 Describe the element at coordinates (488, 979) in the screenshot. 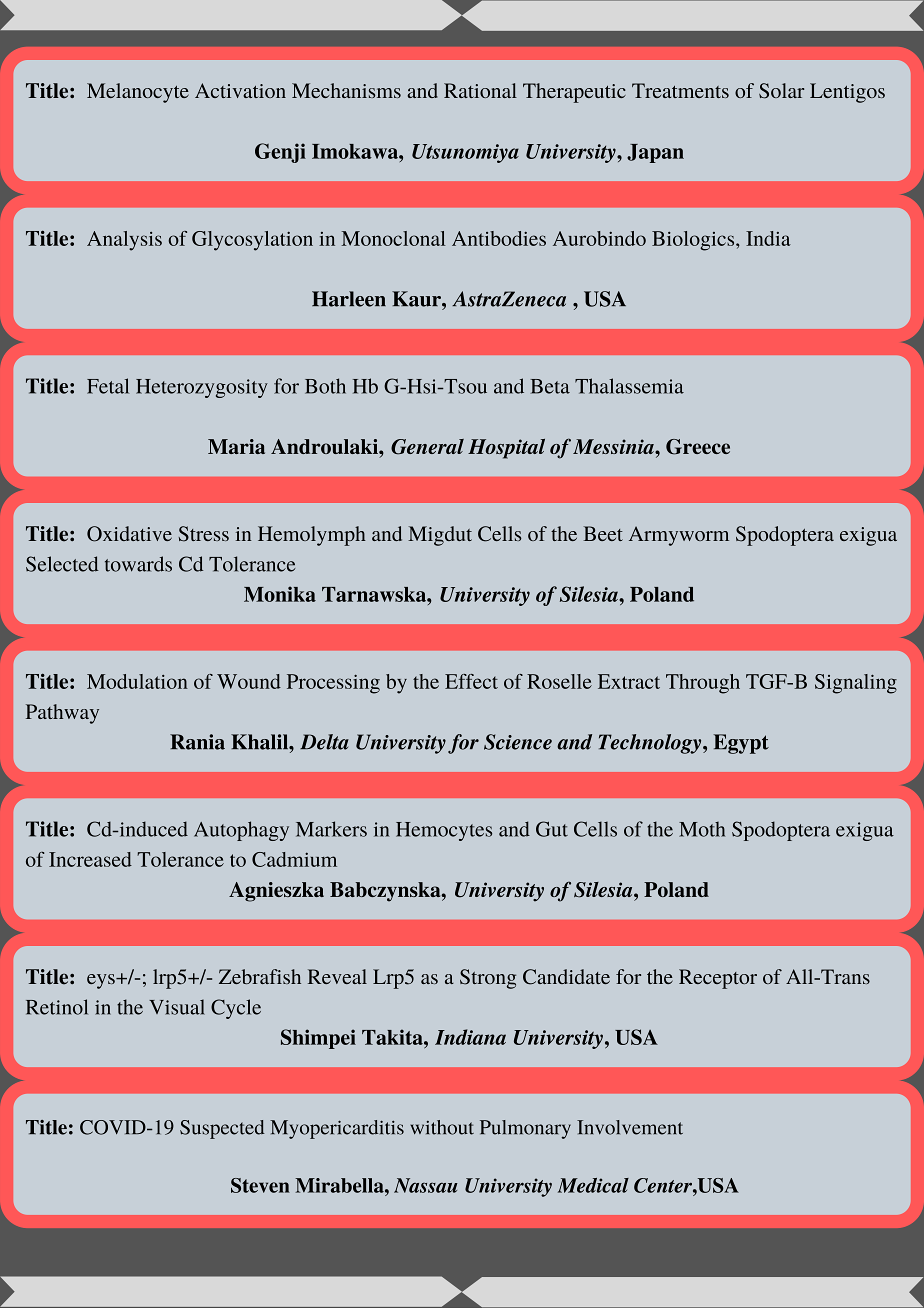

I see `Strong` at that location.
